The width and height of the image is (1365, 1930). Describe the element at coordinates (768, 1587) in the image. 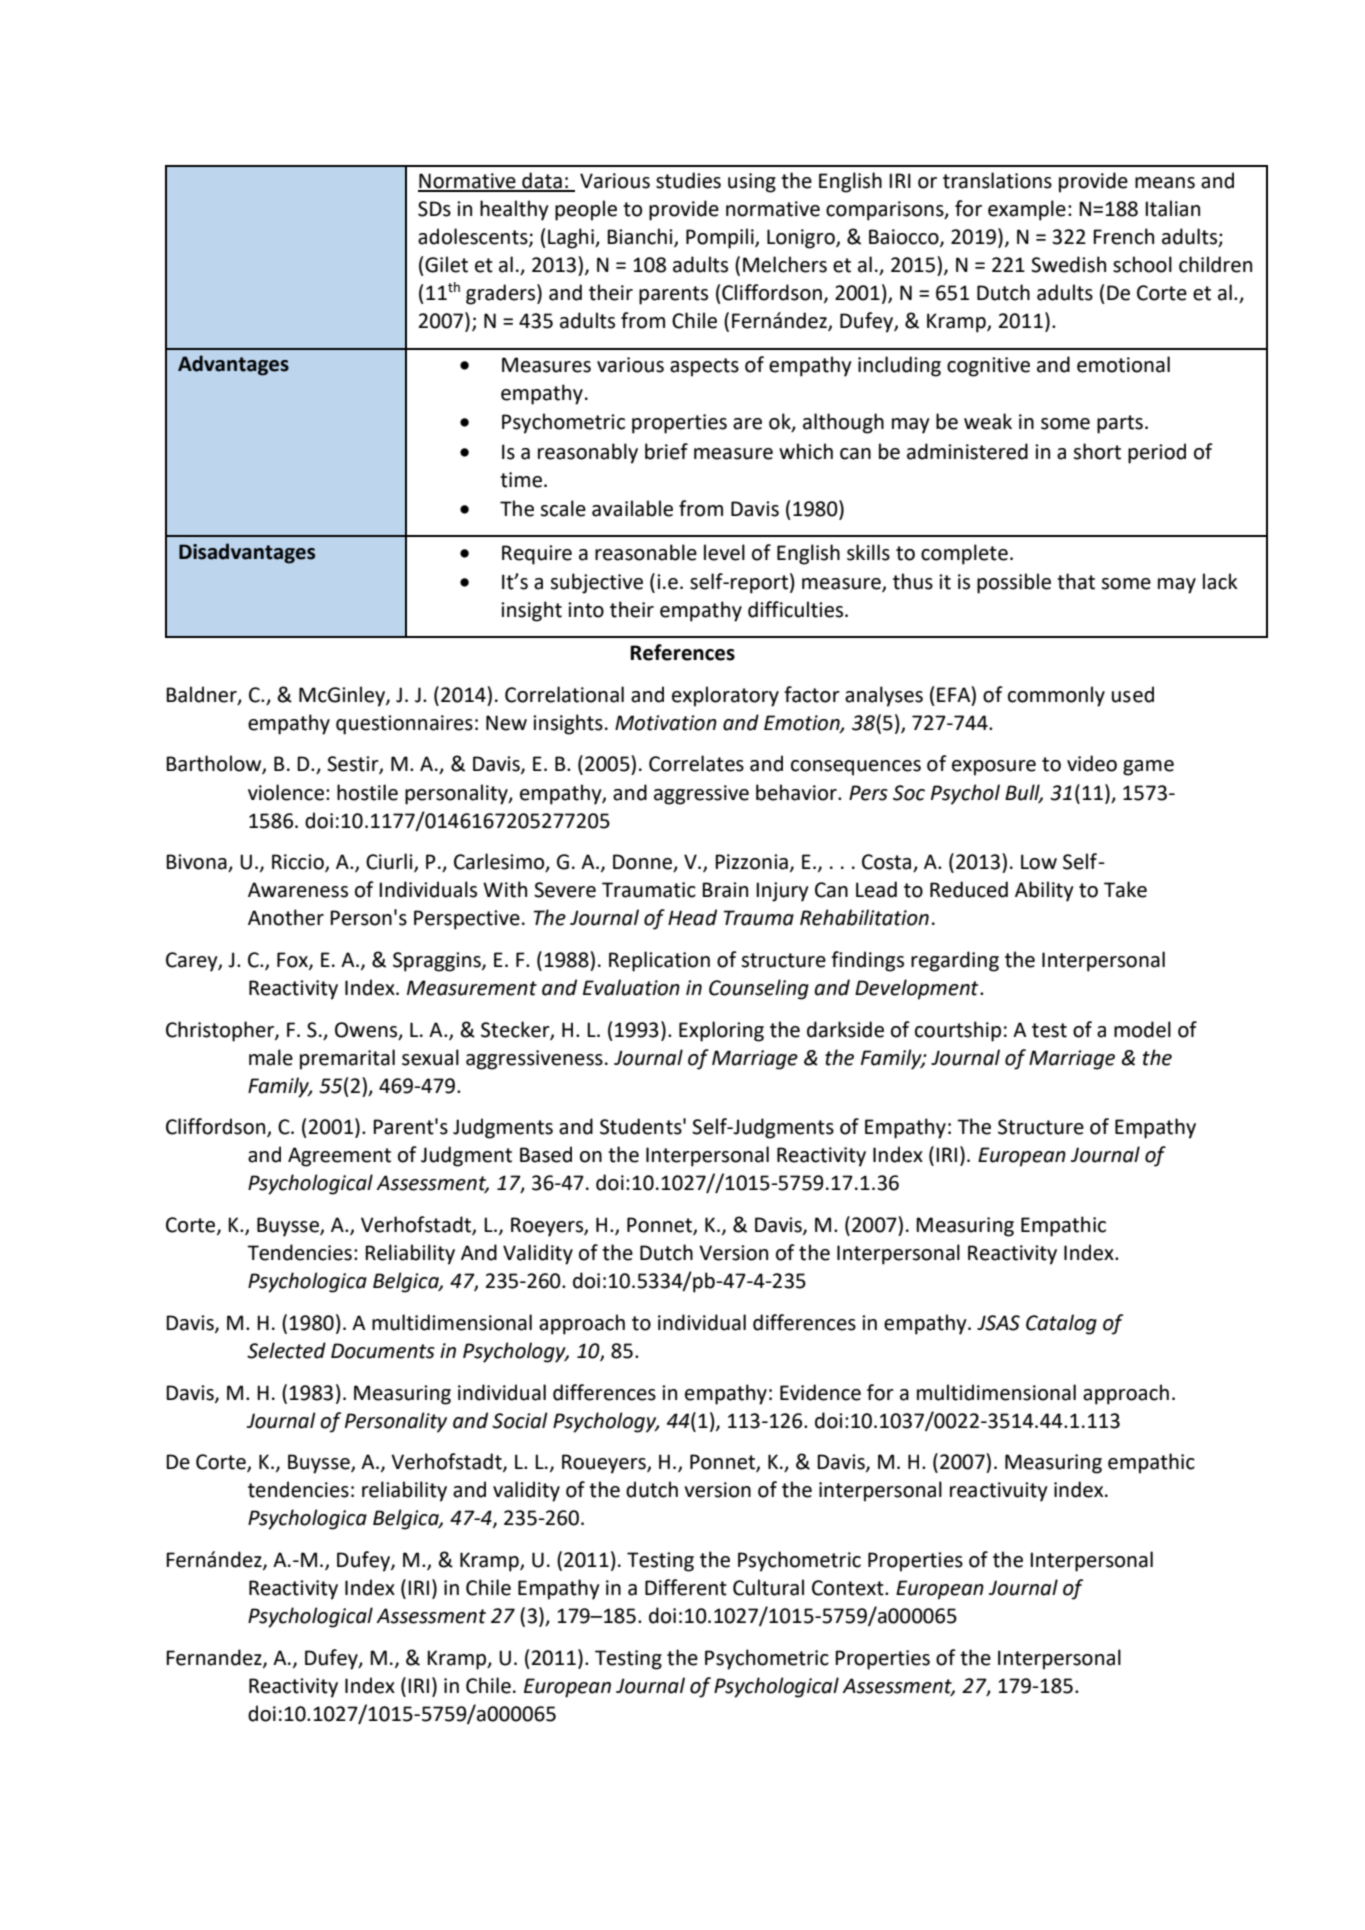

I see `Cultural` at that location.
